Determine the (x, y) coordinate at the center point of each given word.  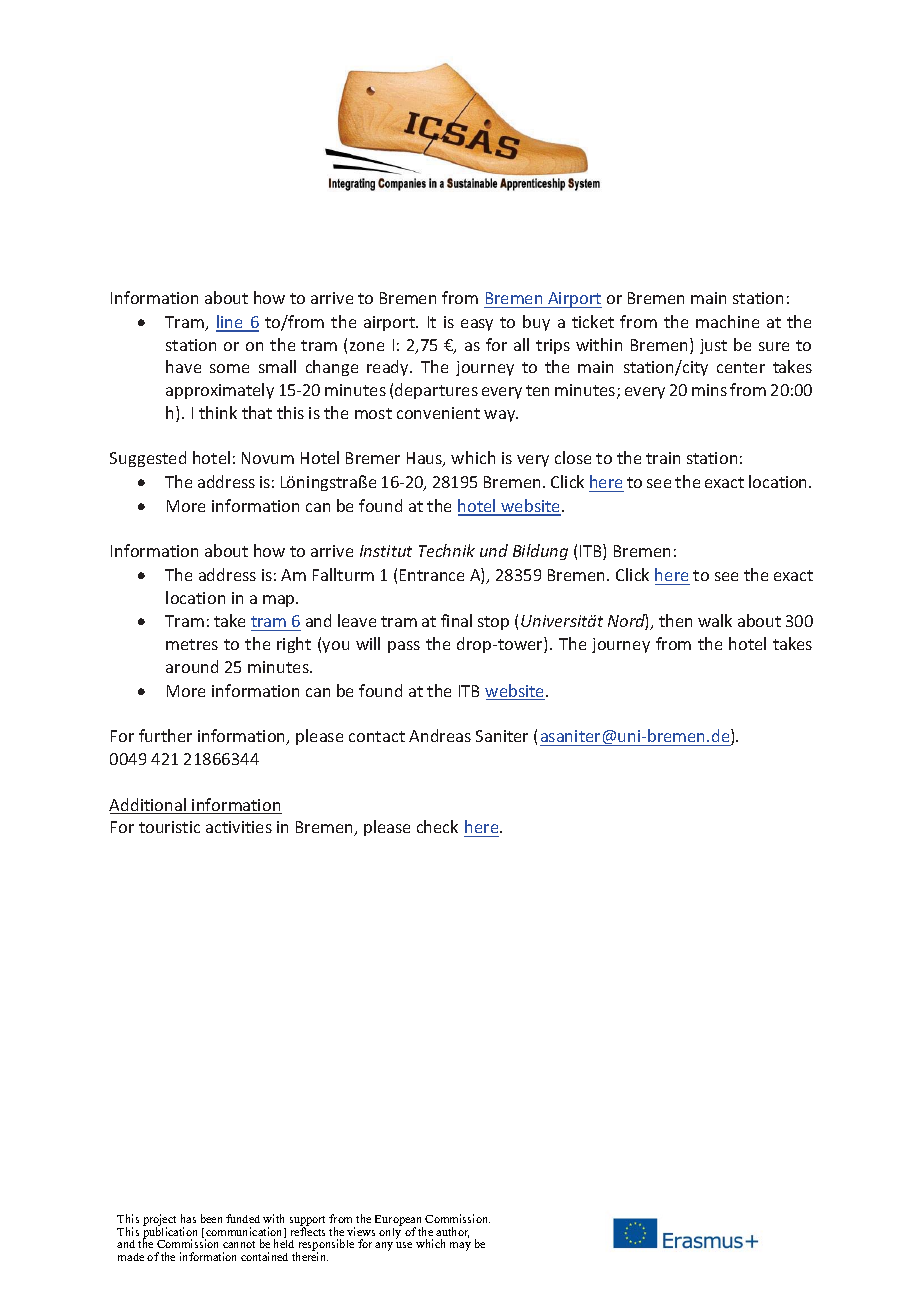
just (713, 346)
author (452, 1232)
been (211, 1218)
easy (477, 325)
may (460, 1246)
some (229, 368)
